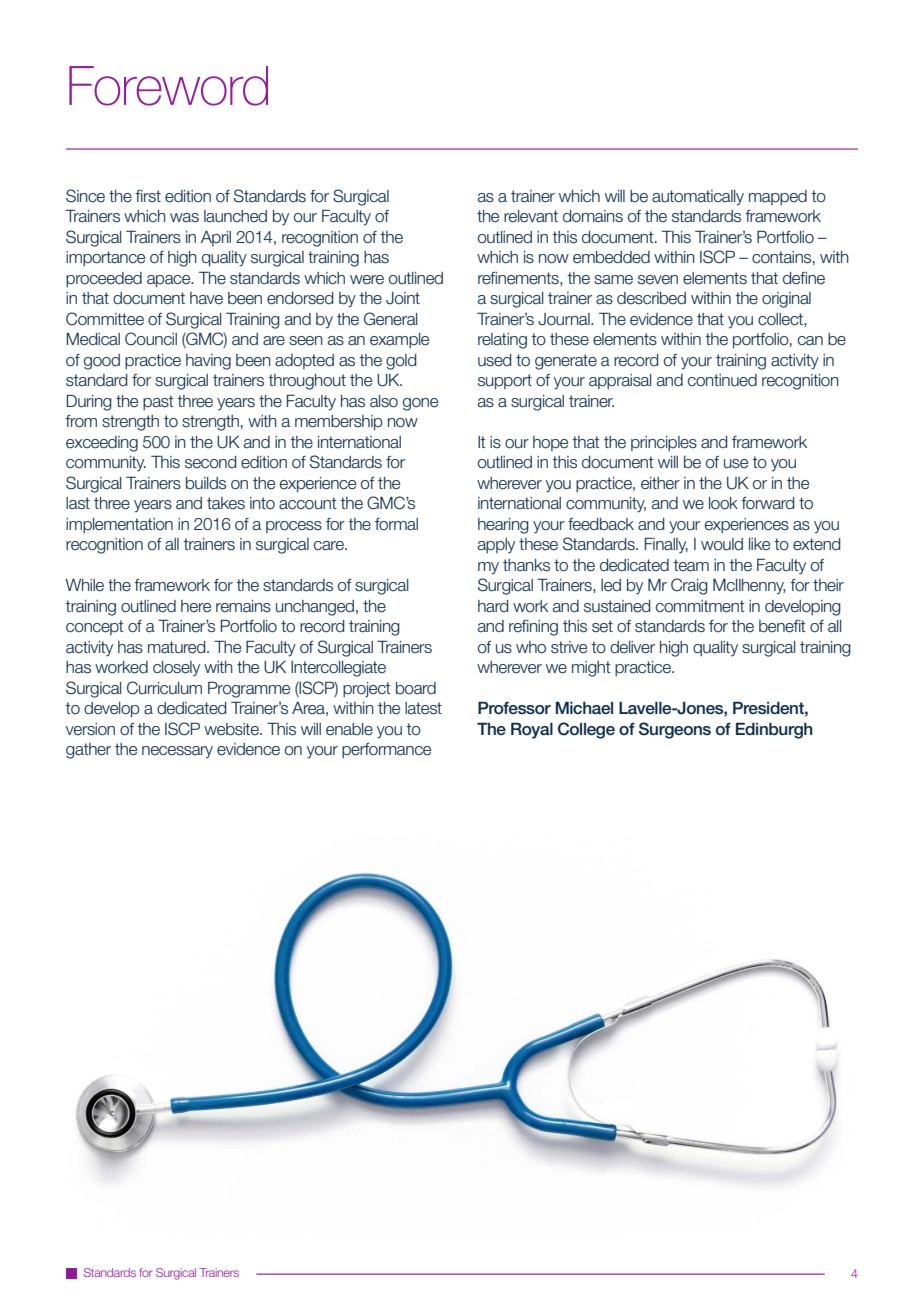 The image size is (924, 1308). What do you see at coordinates (423, 708) in the screenshot?
I see `latest` at bounding box center [423, 708].
